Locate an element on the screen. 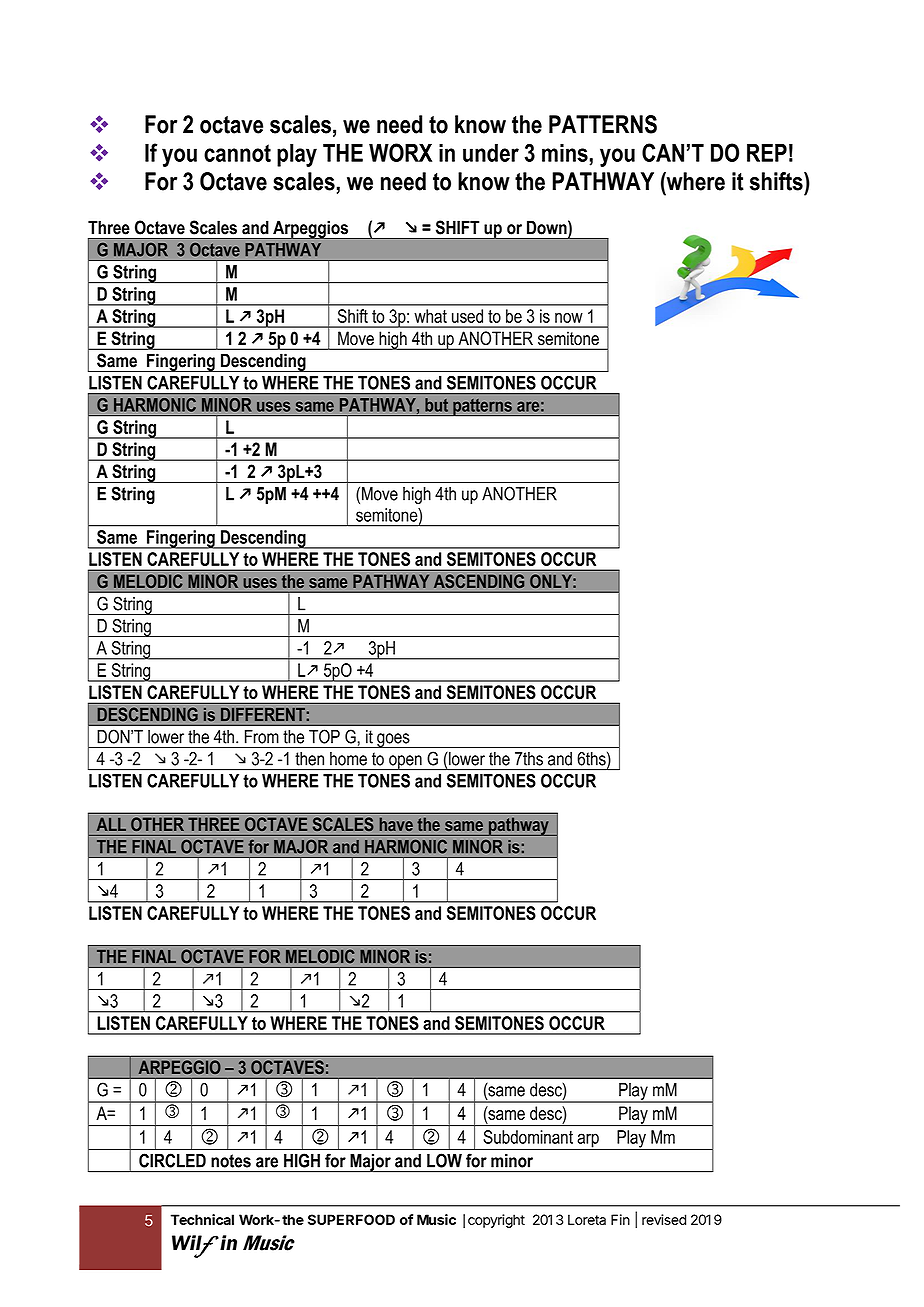 The image size is (924, 1307). under is located at coordinates (491, 153).
